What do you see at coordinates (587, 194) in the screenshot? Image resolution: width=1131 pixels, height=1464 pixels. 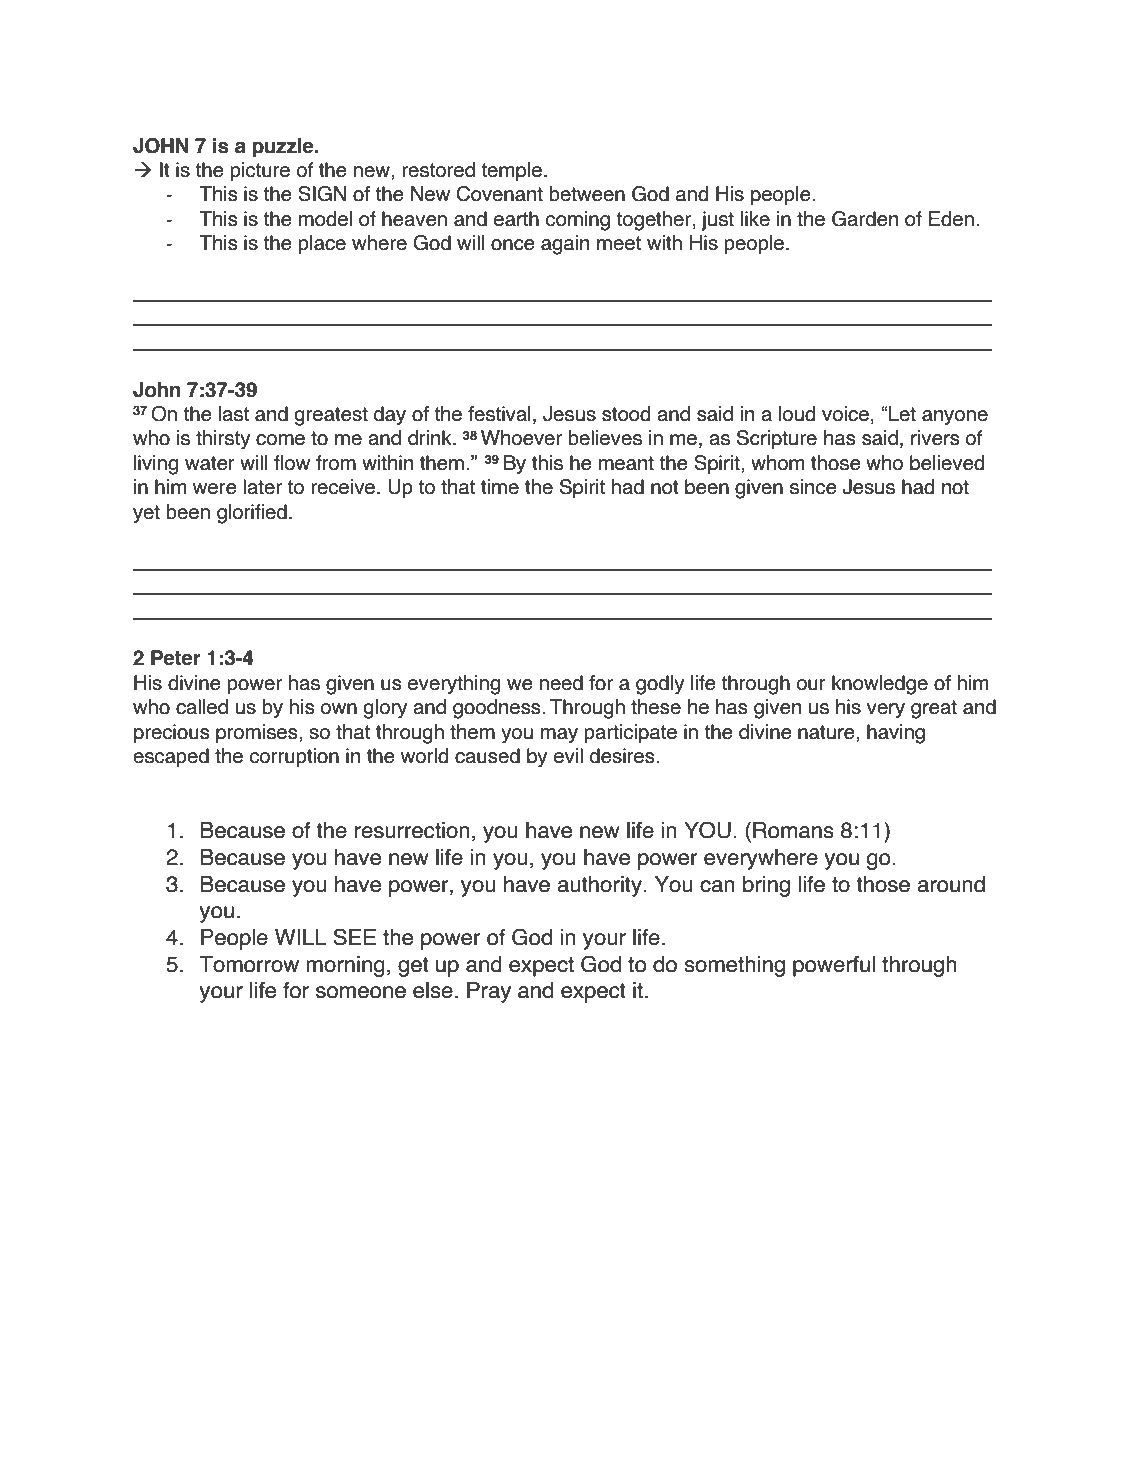 I see `between` at bounding box center [587, 194].
